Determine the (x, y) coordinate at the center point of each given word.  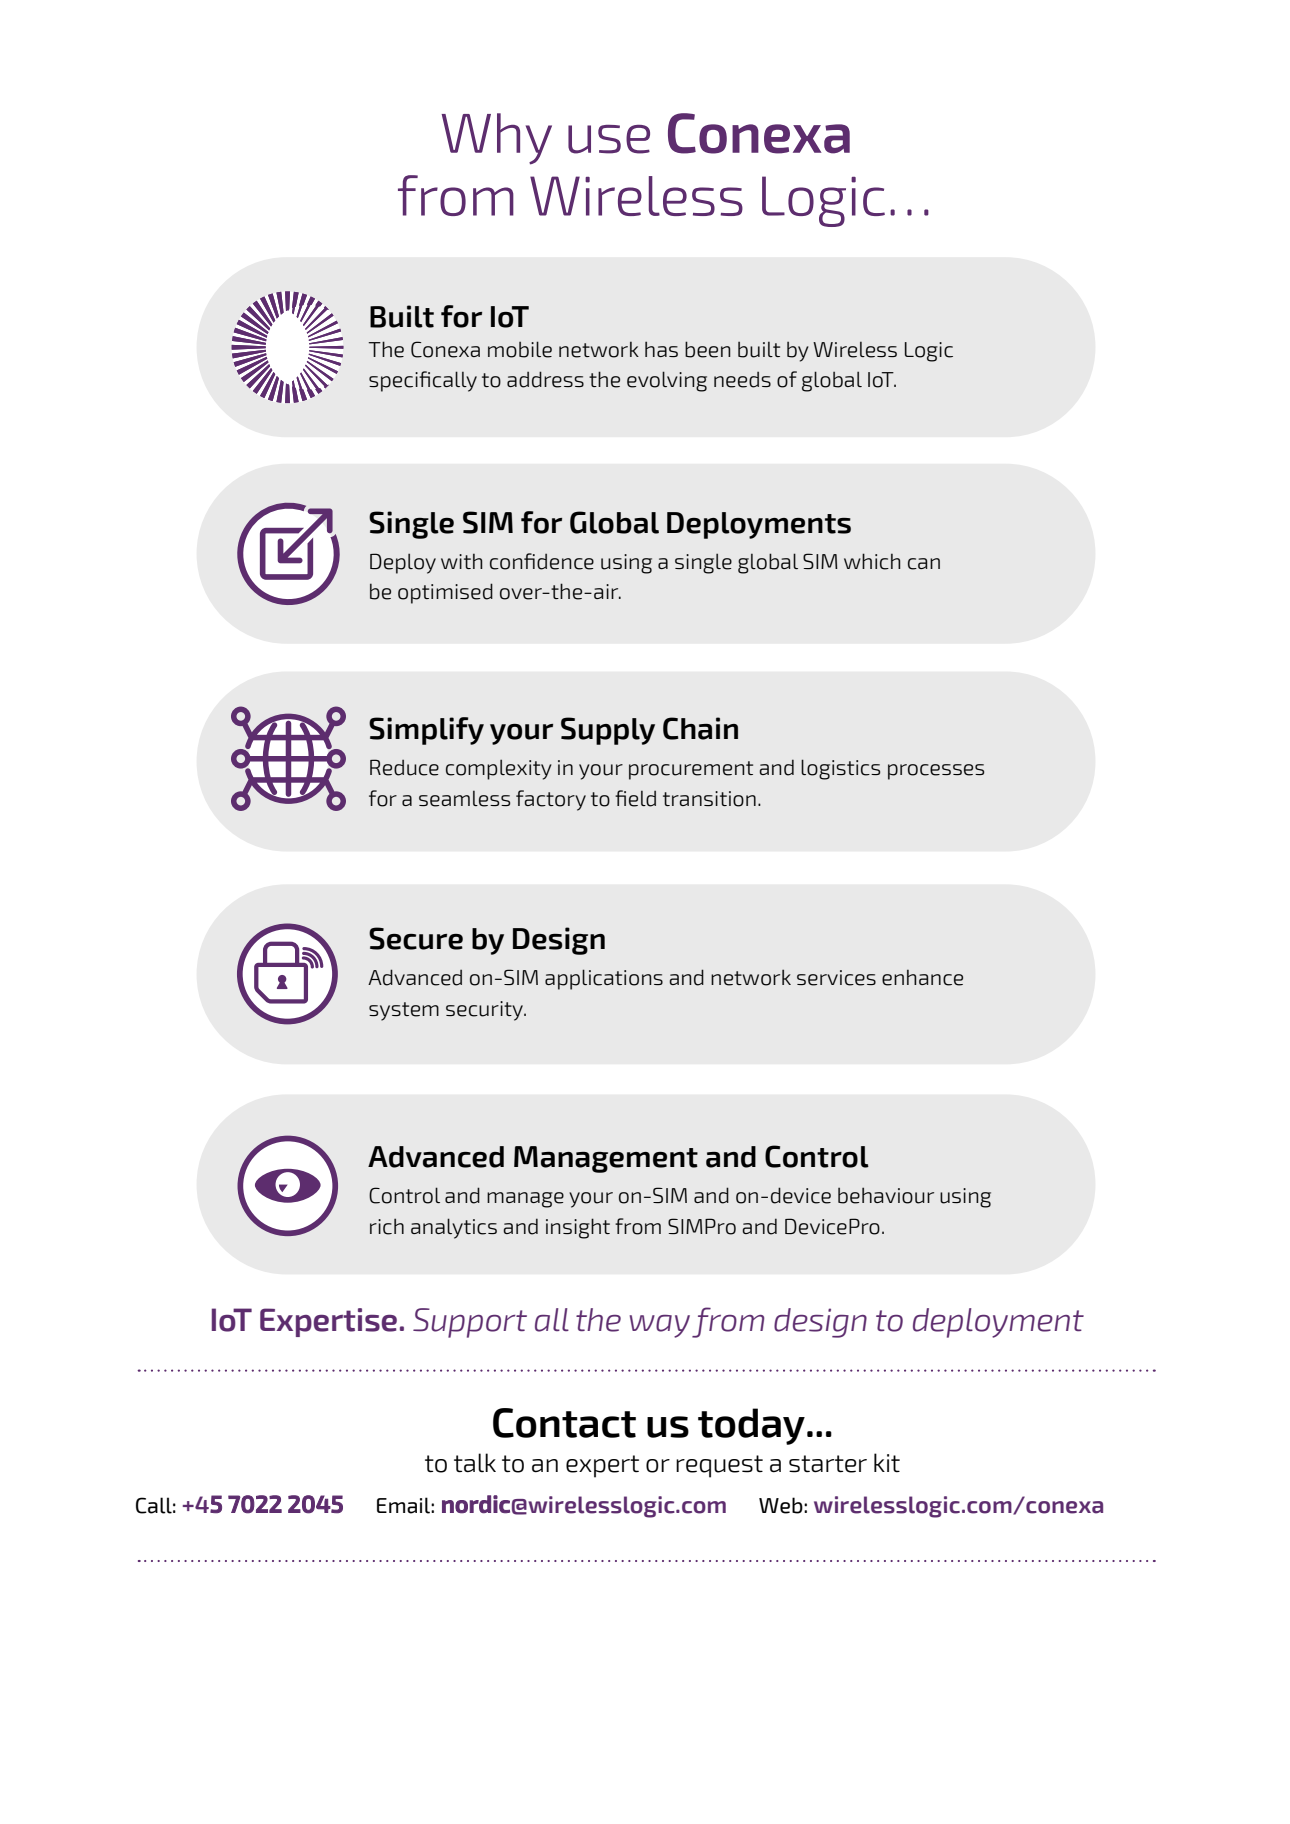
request (719, 1466)
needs (742, 380)
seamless (464, 798)
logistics (840, 769)
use (609, 139)
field (635, 798)
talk (475, 1463)
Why (497, 139)
